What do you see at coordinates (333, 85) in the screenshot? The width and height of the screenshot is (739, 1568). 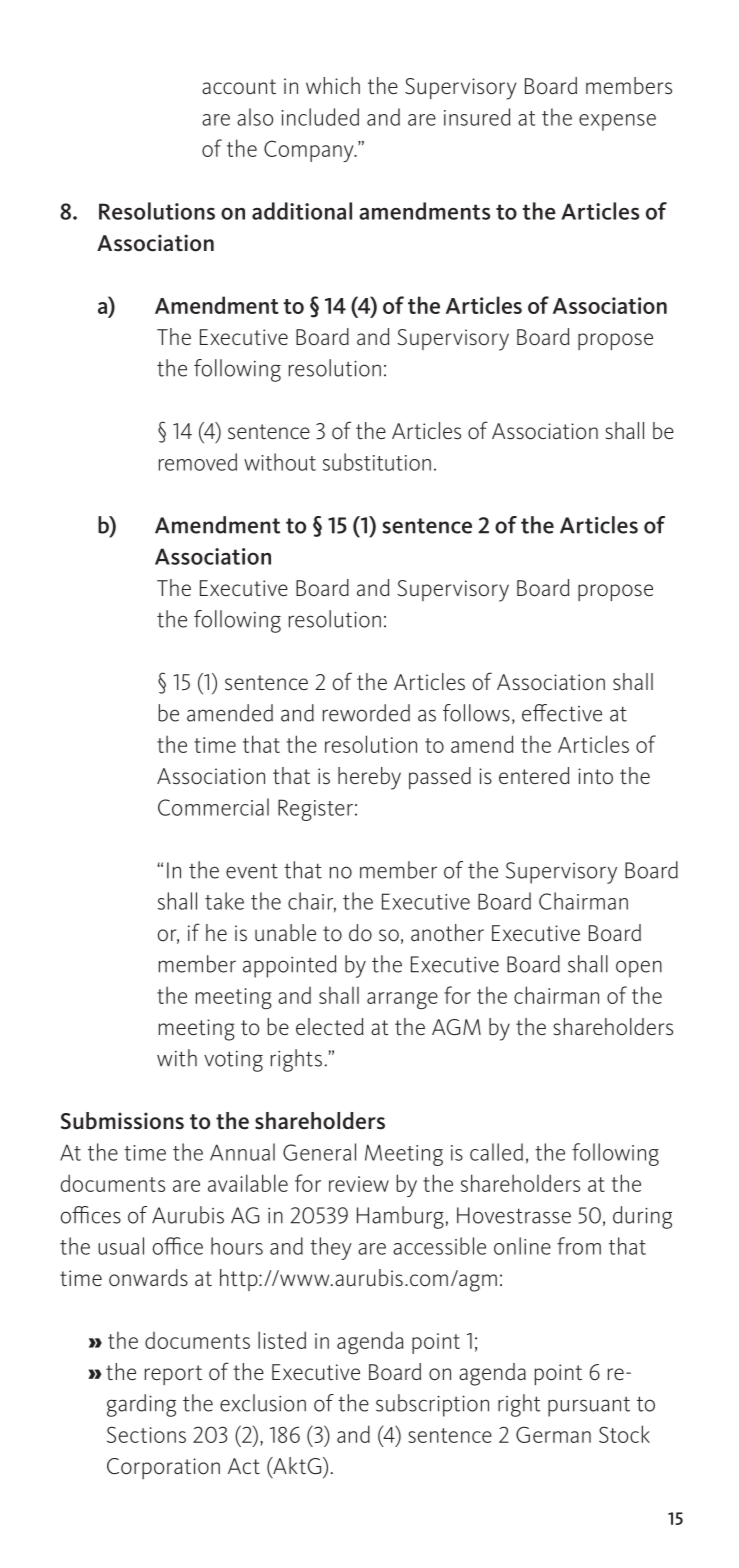 I see `which` at bounding box center [333, 85].
